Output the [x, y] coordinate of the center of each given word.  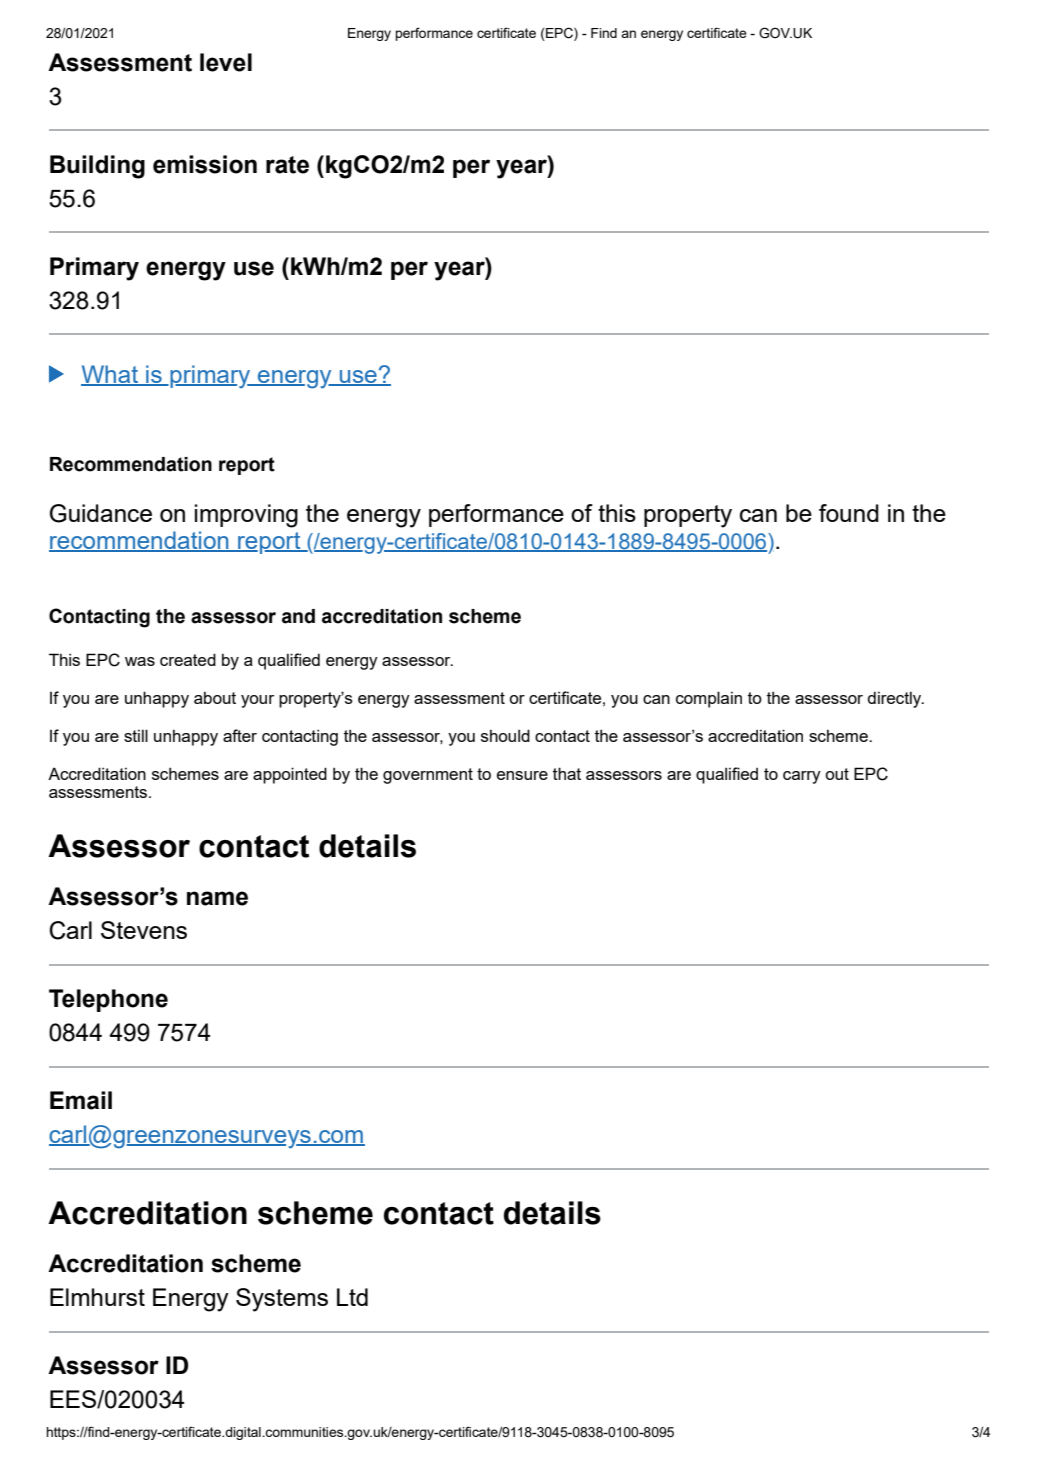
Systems [282, 1300]
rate [287, 165]
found [849, 513]
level [226, 62]
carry [802, 777]
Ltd [352, 1297]
